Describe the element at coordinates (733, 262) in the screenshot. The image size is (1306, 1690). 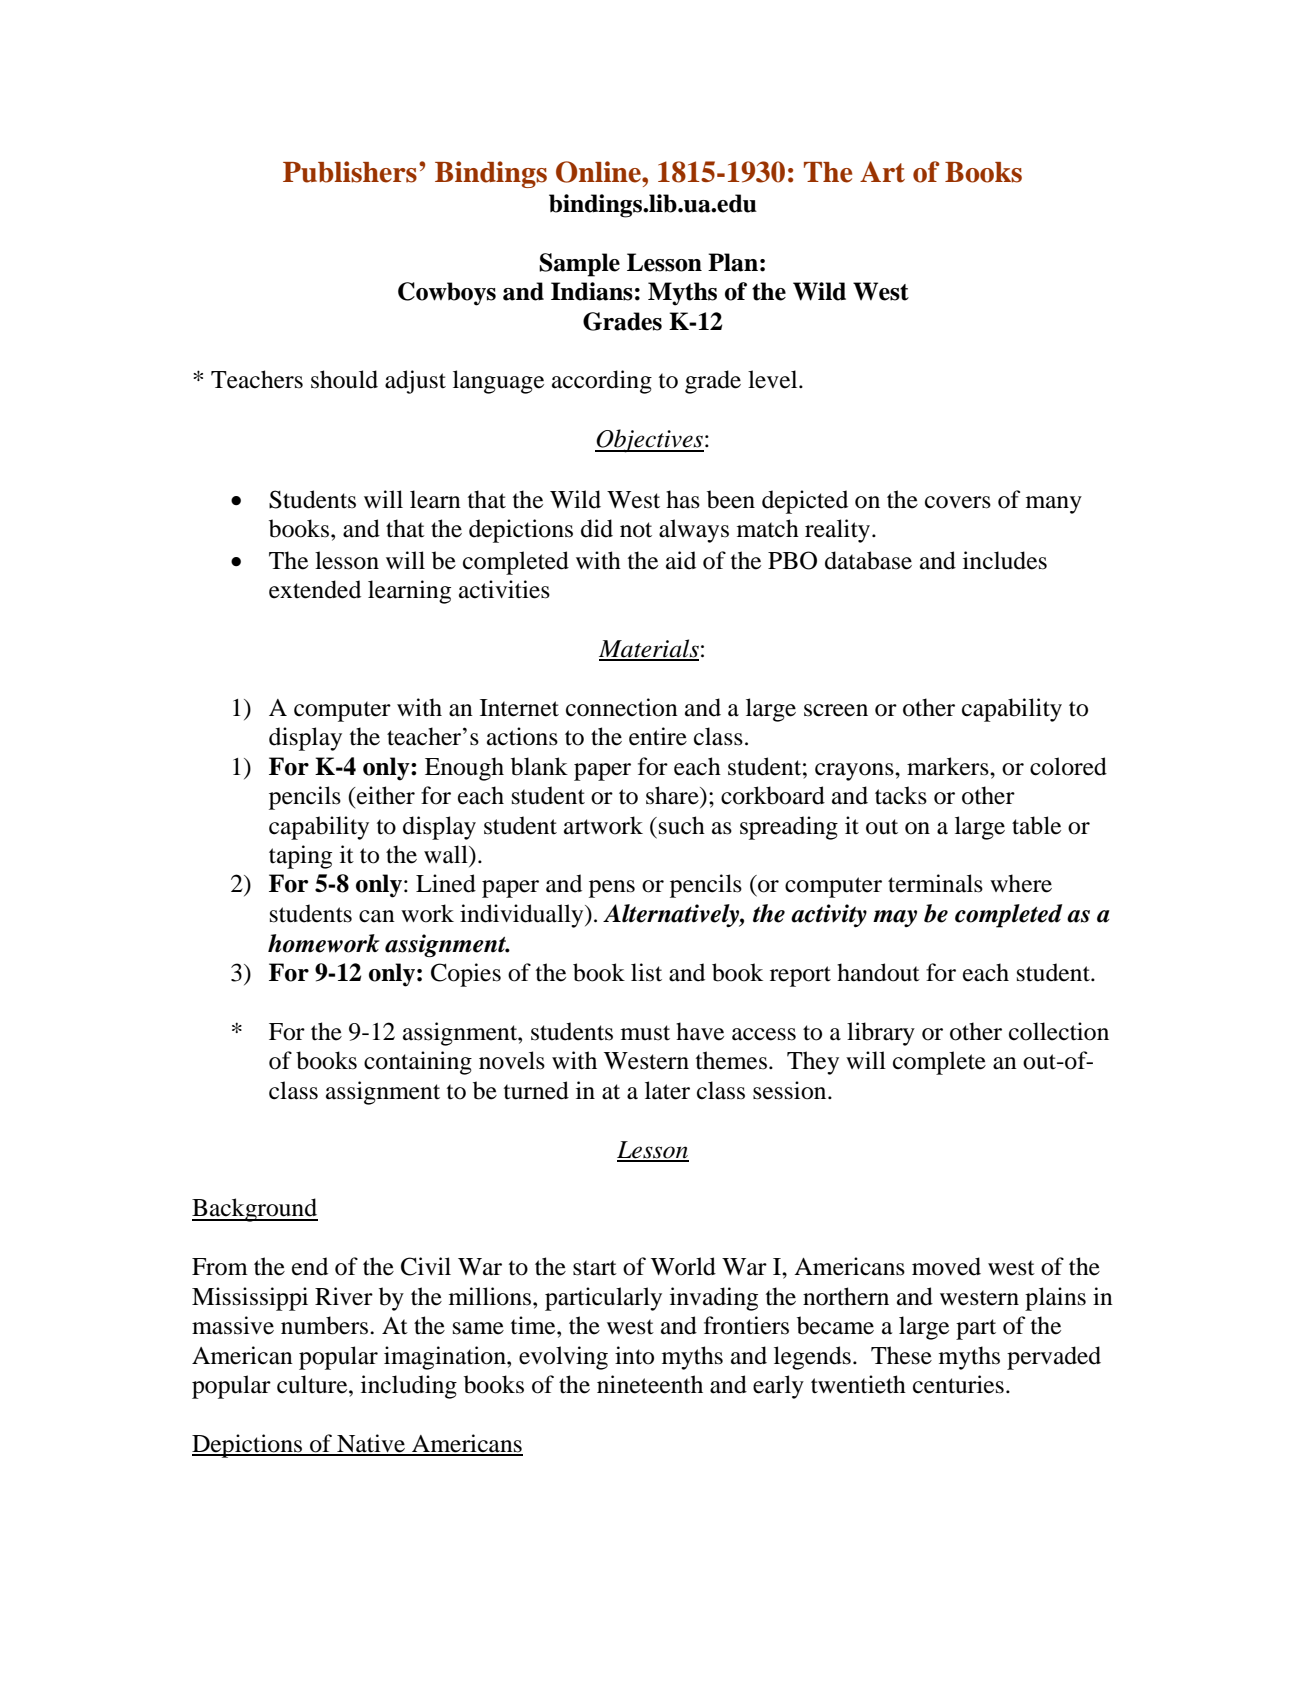
I see `Plan` at that location.
